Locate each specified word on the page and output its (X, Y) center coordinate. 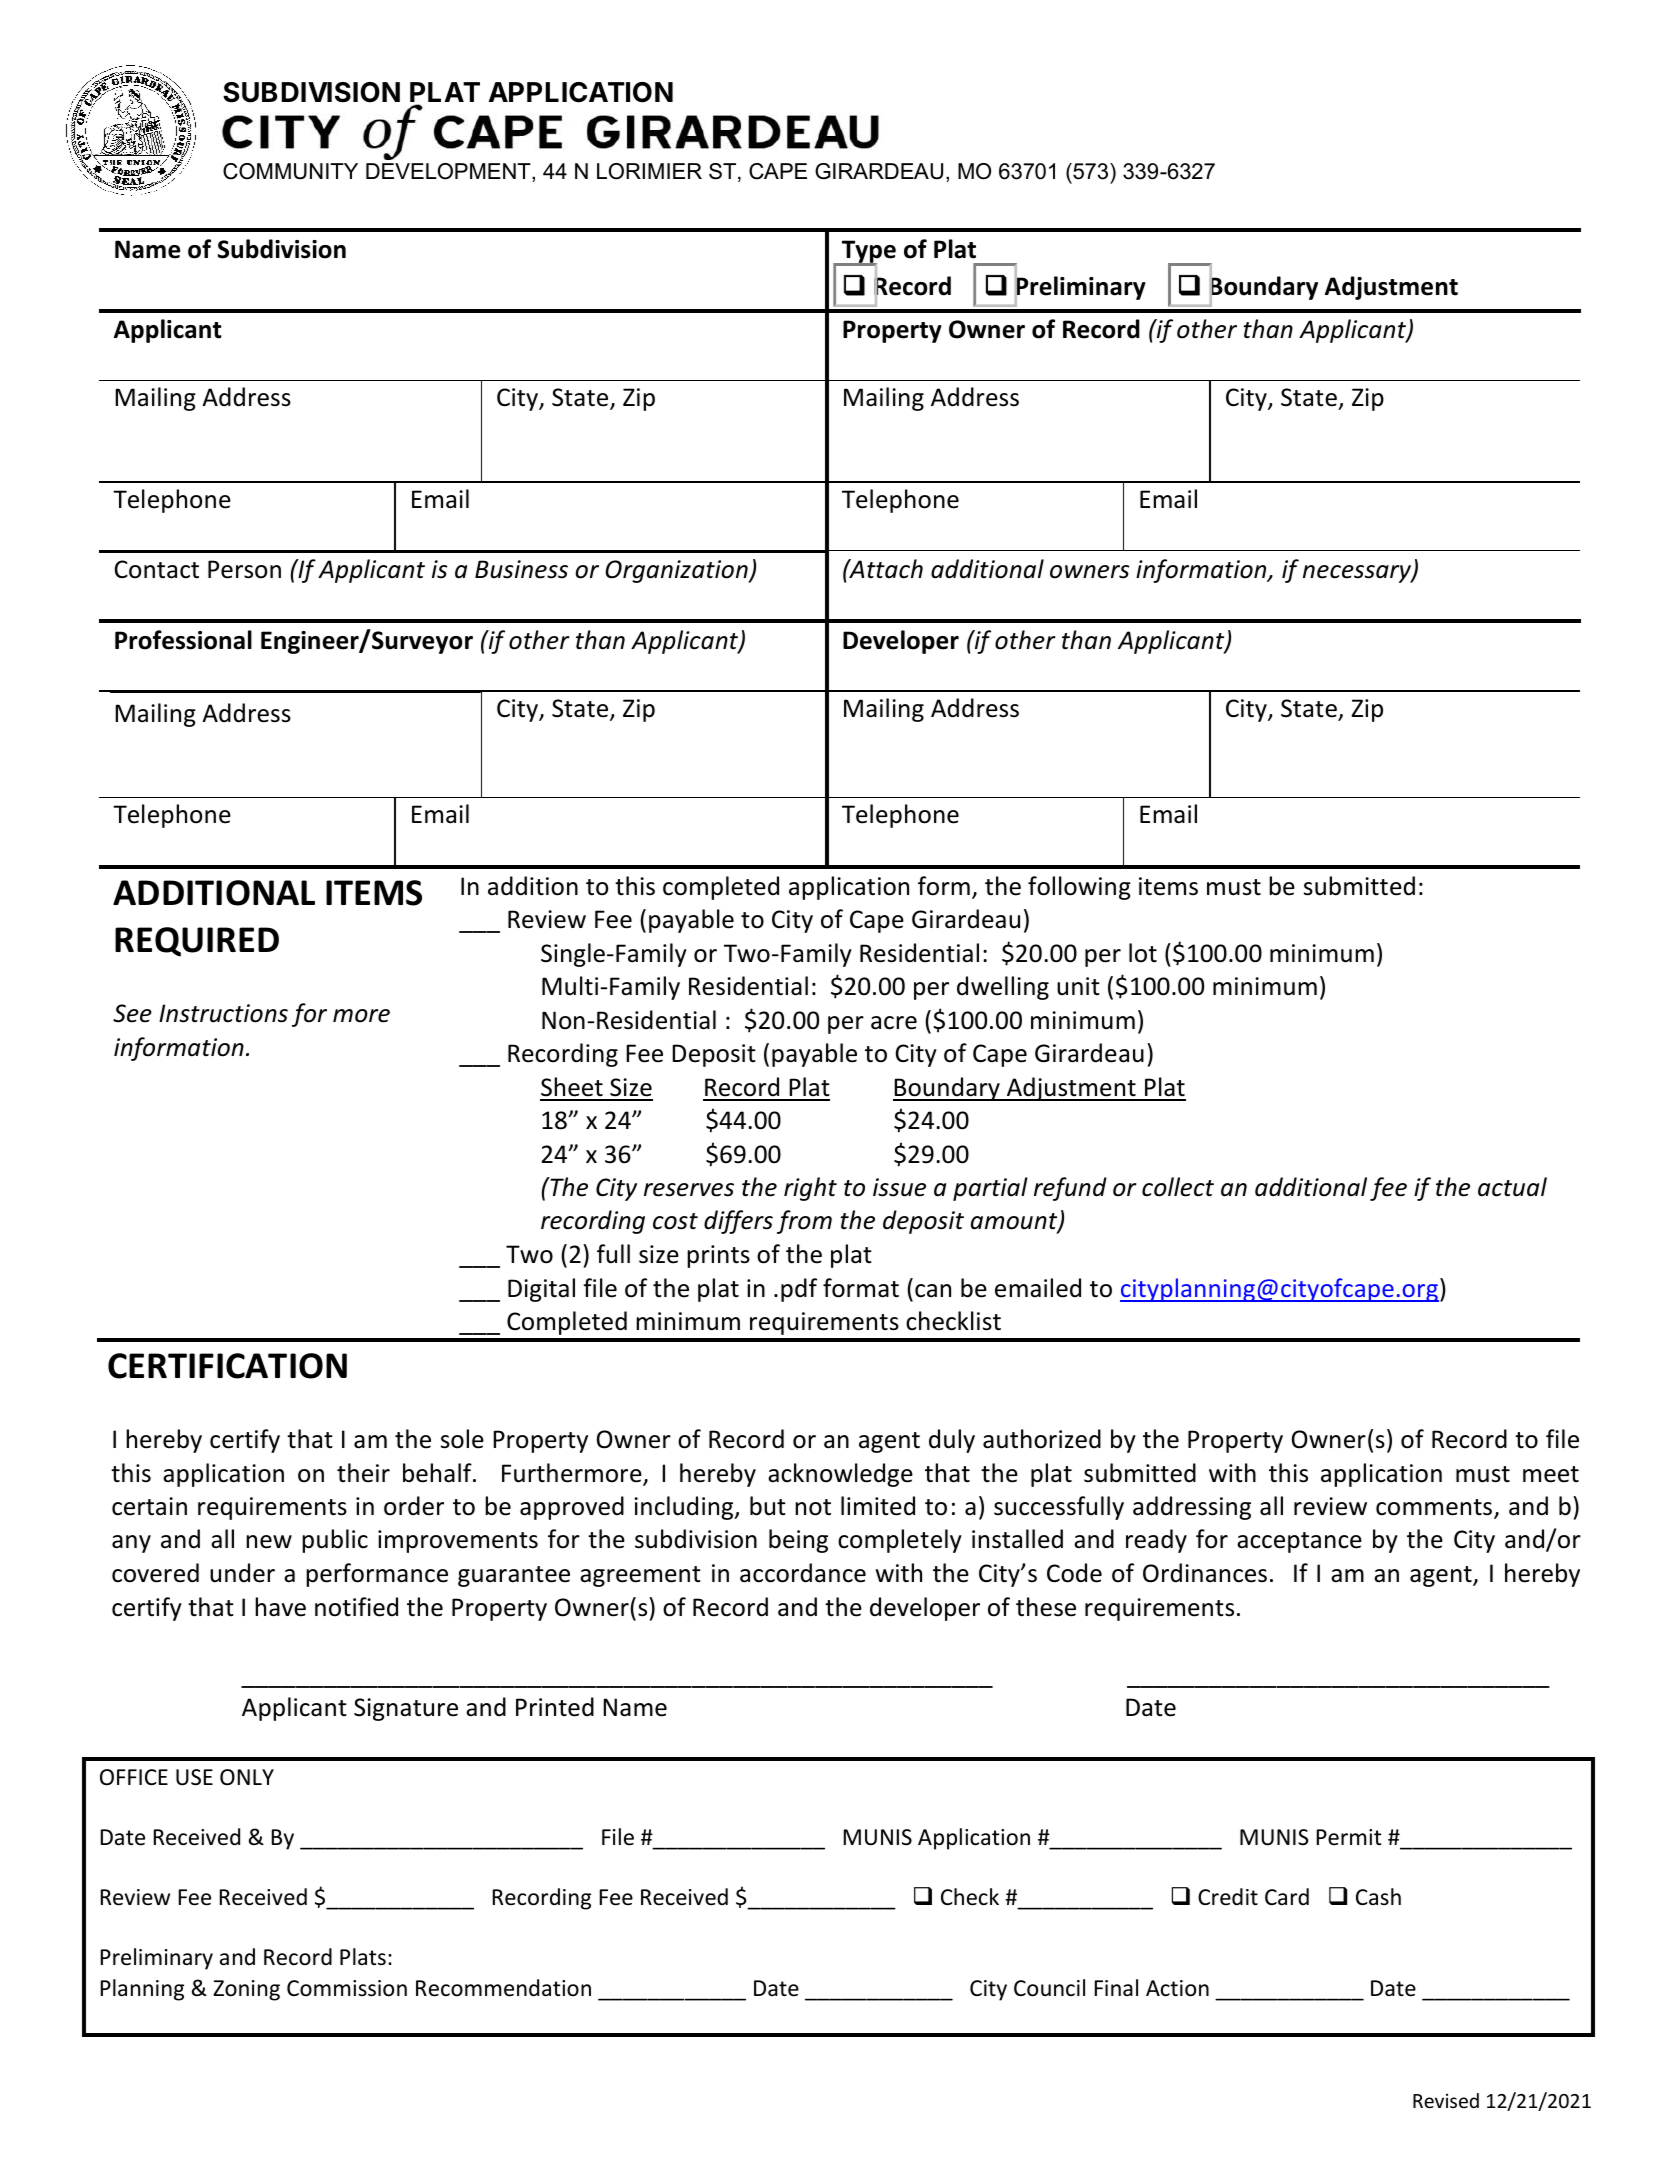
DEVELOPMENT (449, 172)
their (363, 1473)
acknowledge (840, 1475)
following (1079, 888)
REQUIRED (197, 942)
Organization (677, 571)
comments (1434, 1507)
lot (1143, 953)
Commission (347, 1988)
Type (868, 252)
